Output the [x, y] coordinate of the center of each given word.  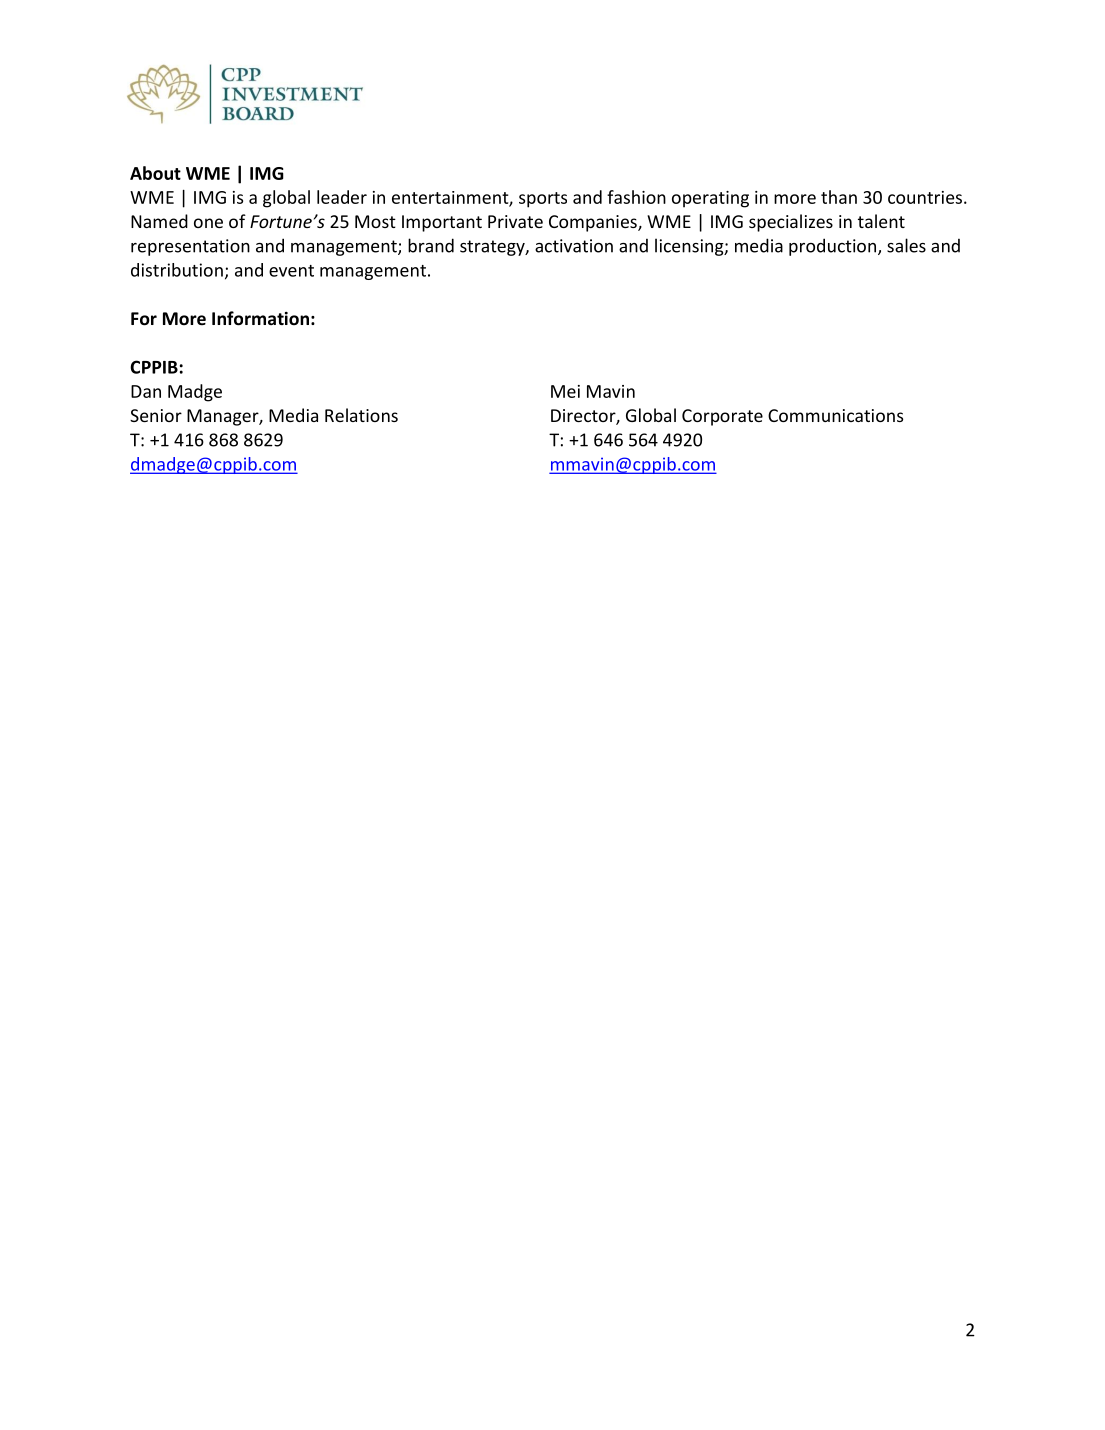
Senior [156, 415]
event [291, 271]
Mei [565, 391]
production [832, 247]
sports [543, 200]
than [839, 197]
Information [260, 318]
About [155, 173]
